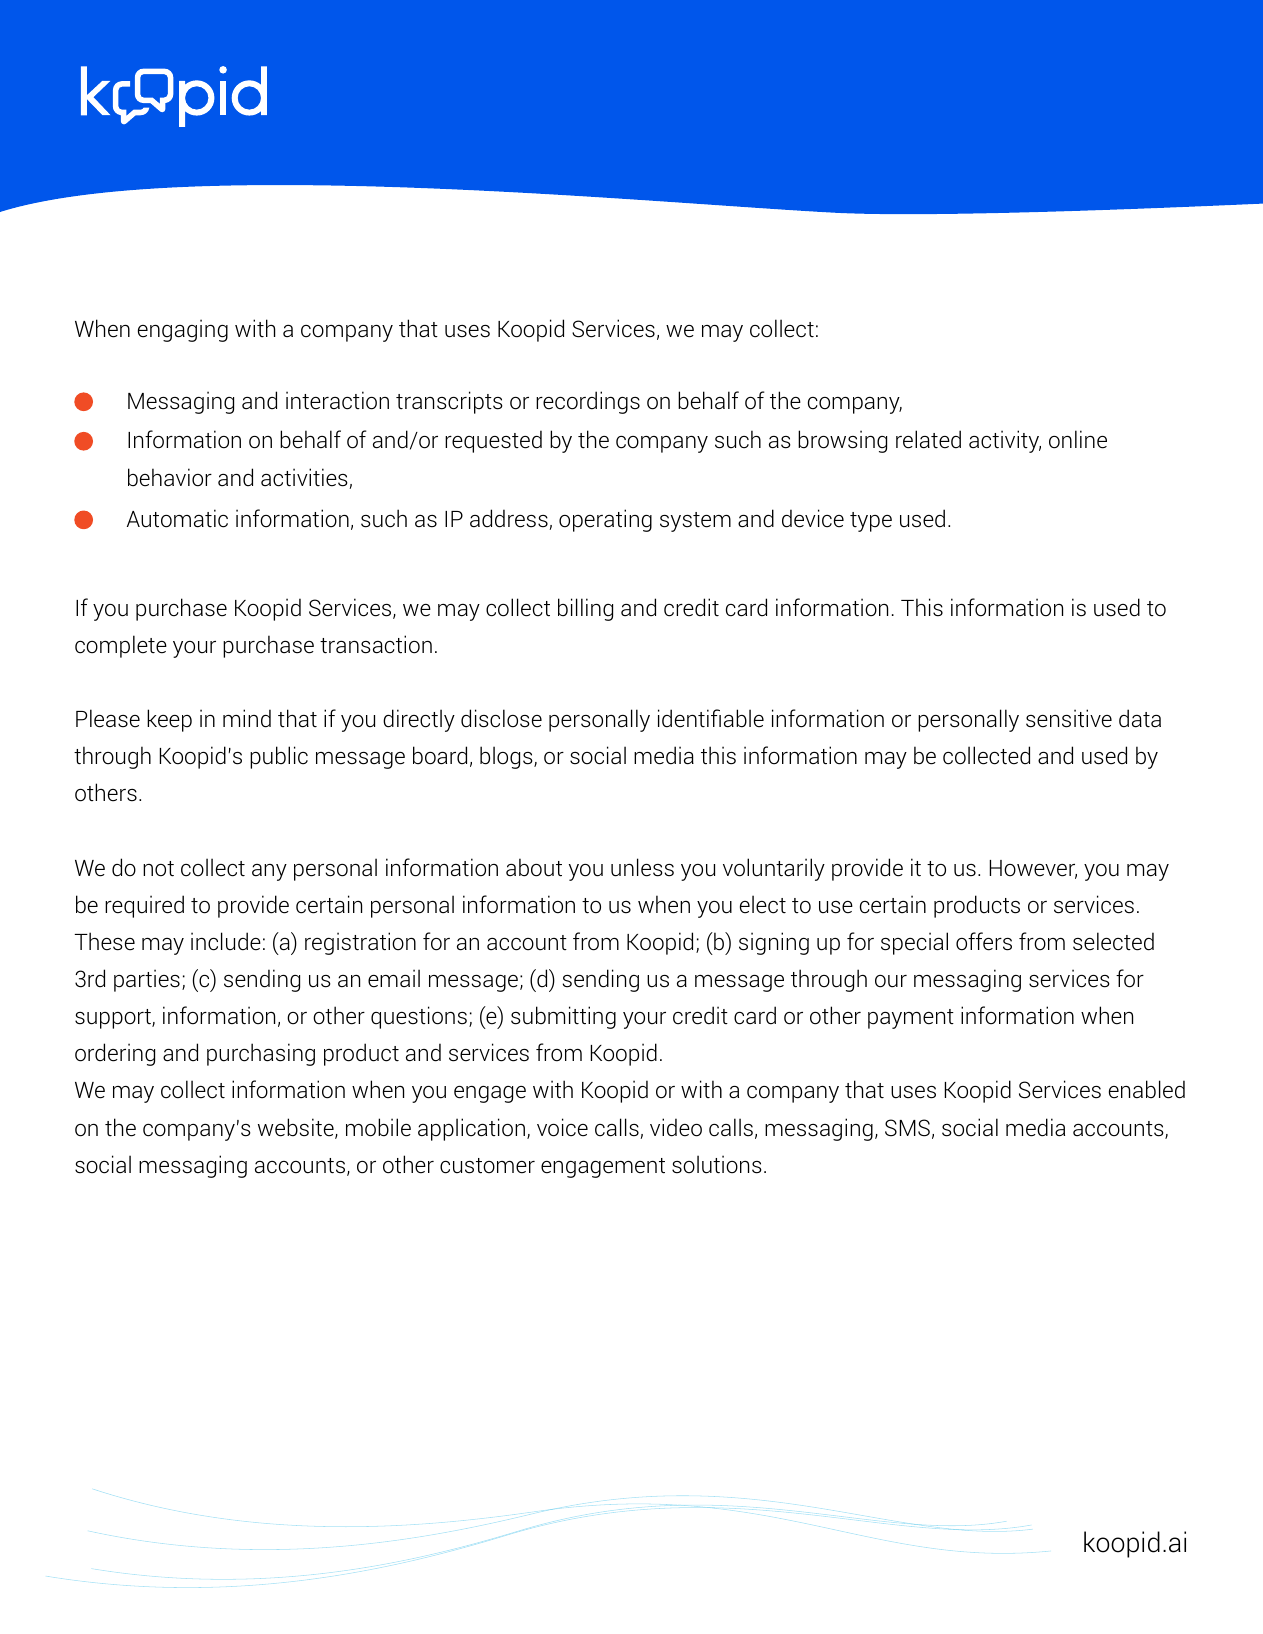 This document has width=1263, height=1634. Describe the element at coordinates (907, 1128) in the document. I see `SMS` at that location.
